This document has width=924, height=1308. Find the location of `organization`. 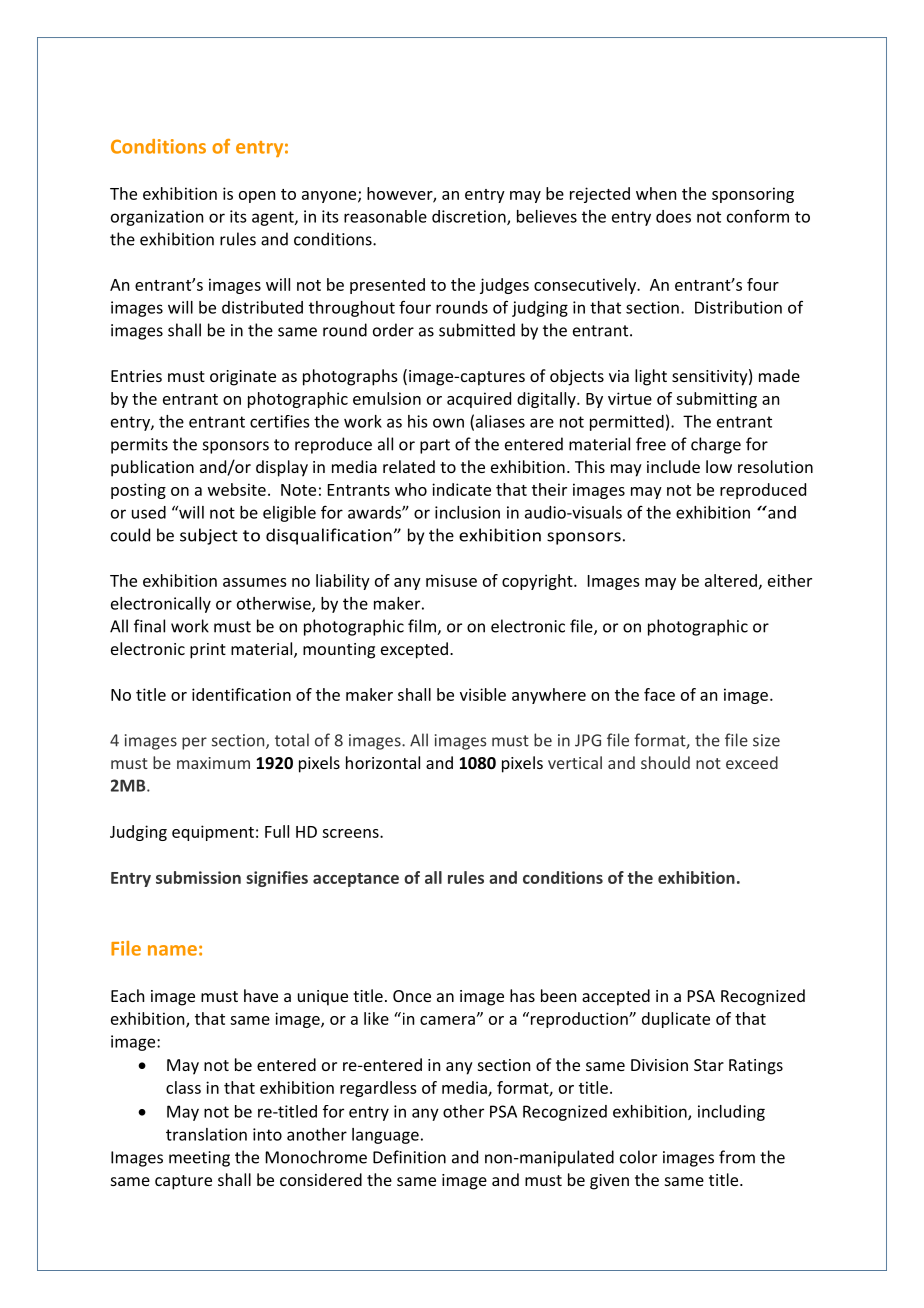

organization is located at coordinates (157, 218).
